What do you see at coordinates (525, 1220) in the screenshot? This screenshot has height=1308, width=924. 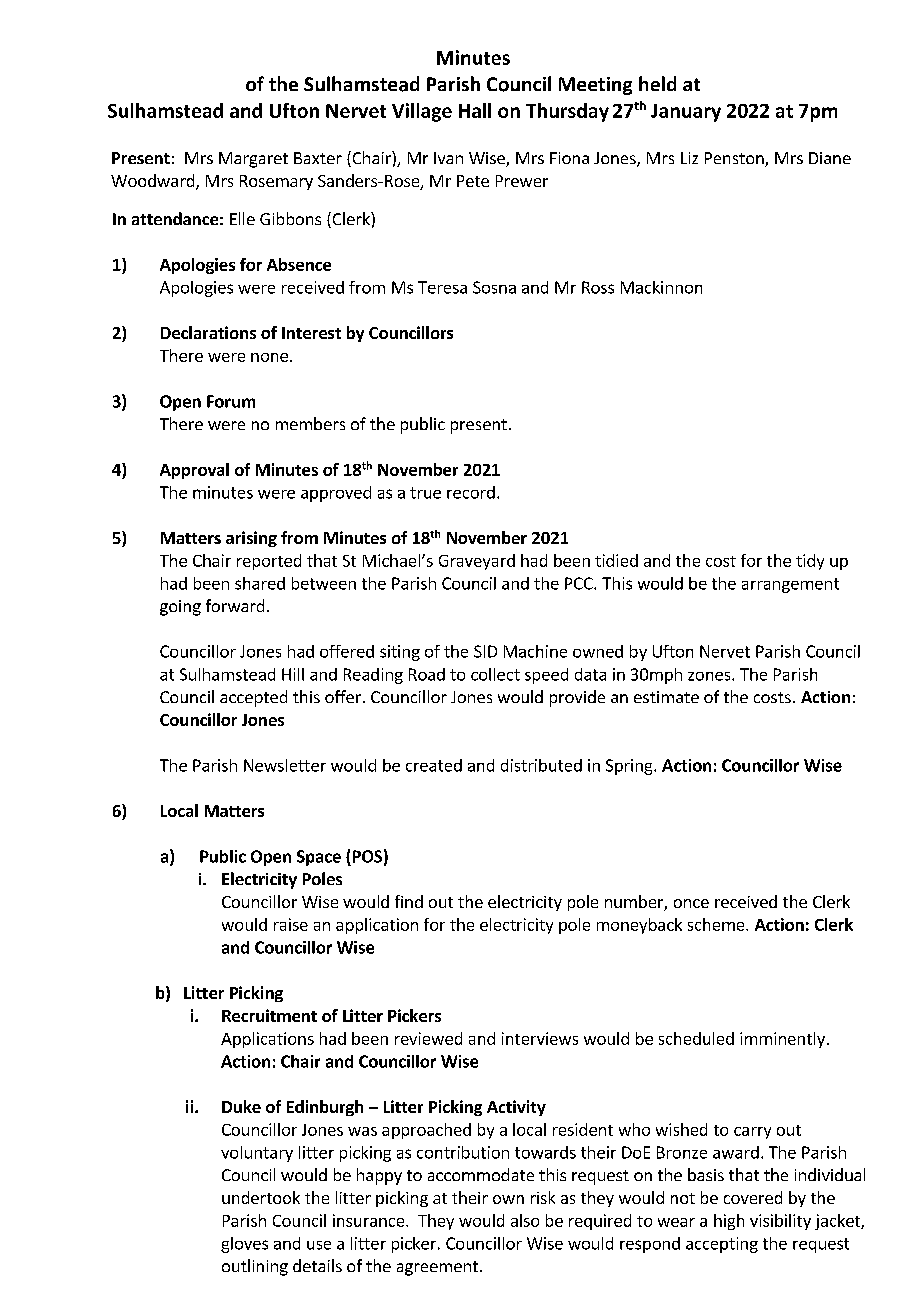 I see `also` at bounding box center [525, 1220].
